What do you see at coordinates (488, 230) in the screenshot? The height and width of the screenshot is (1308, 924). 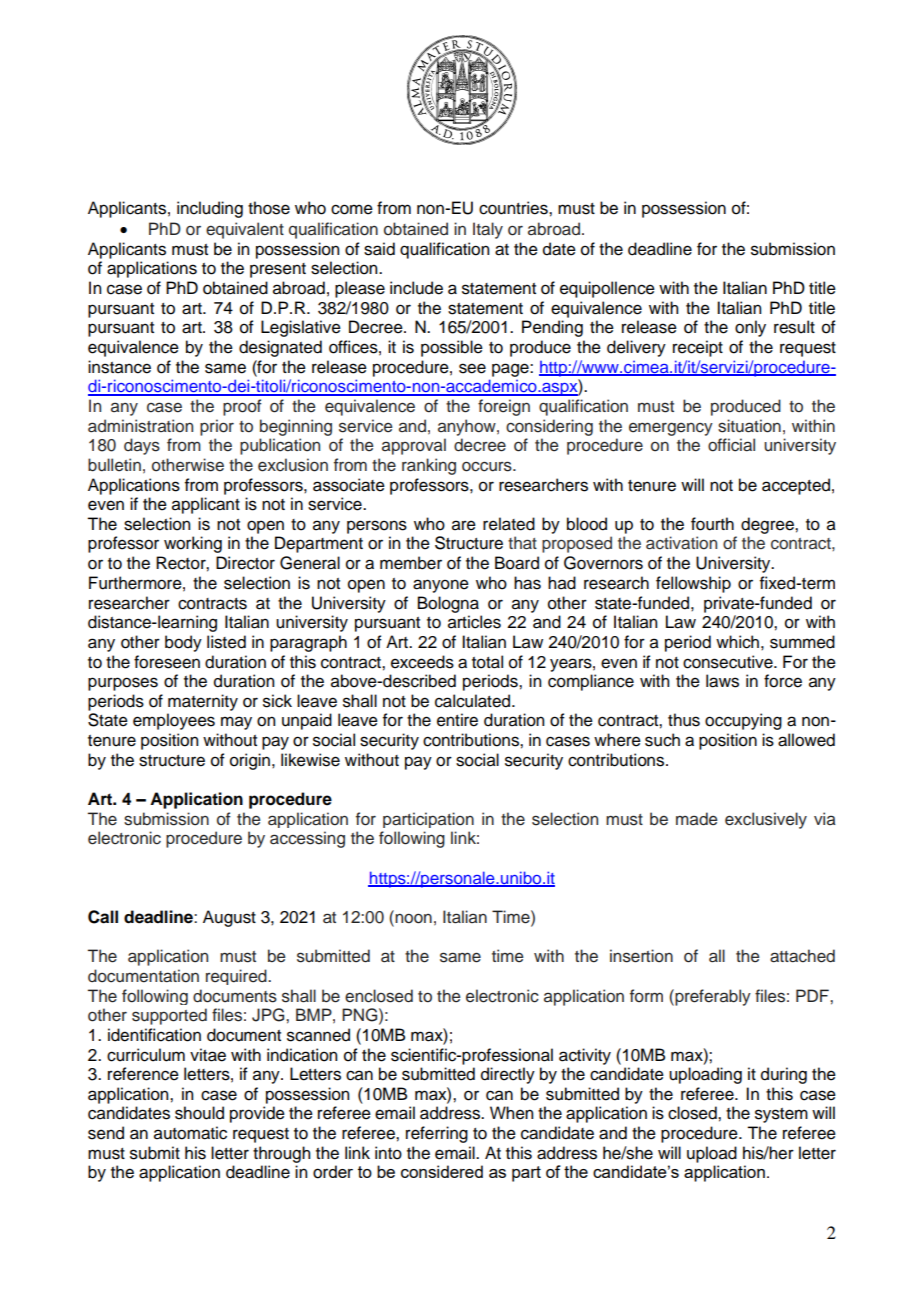 I see `Italy` at bounding box center [488, 230].
